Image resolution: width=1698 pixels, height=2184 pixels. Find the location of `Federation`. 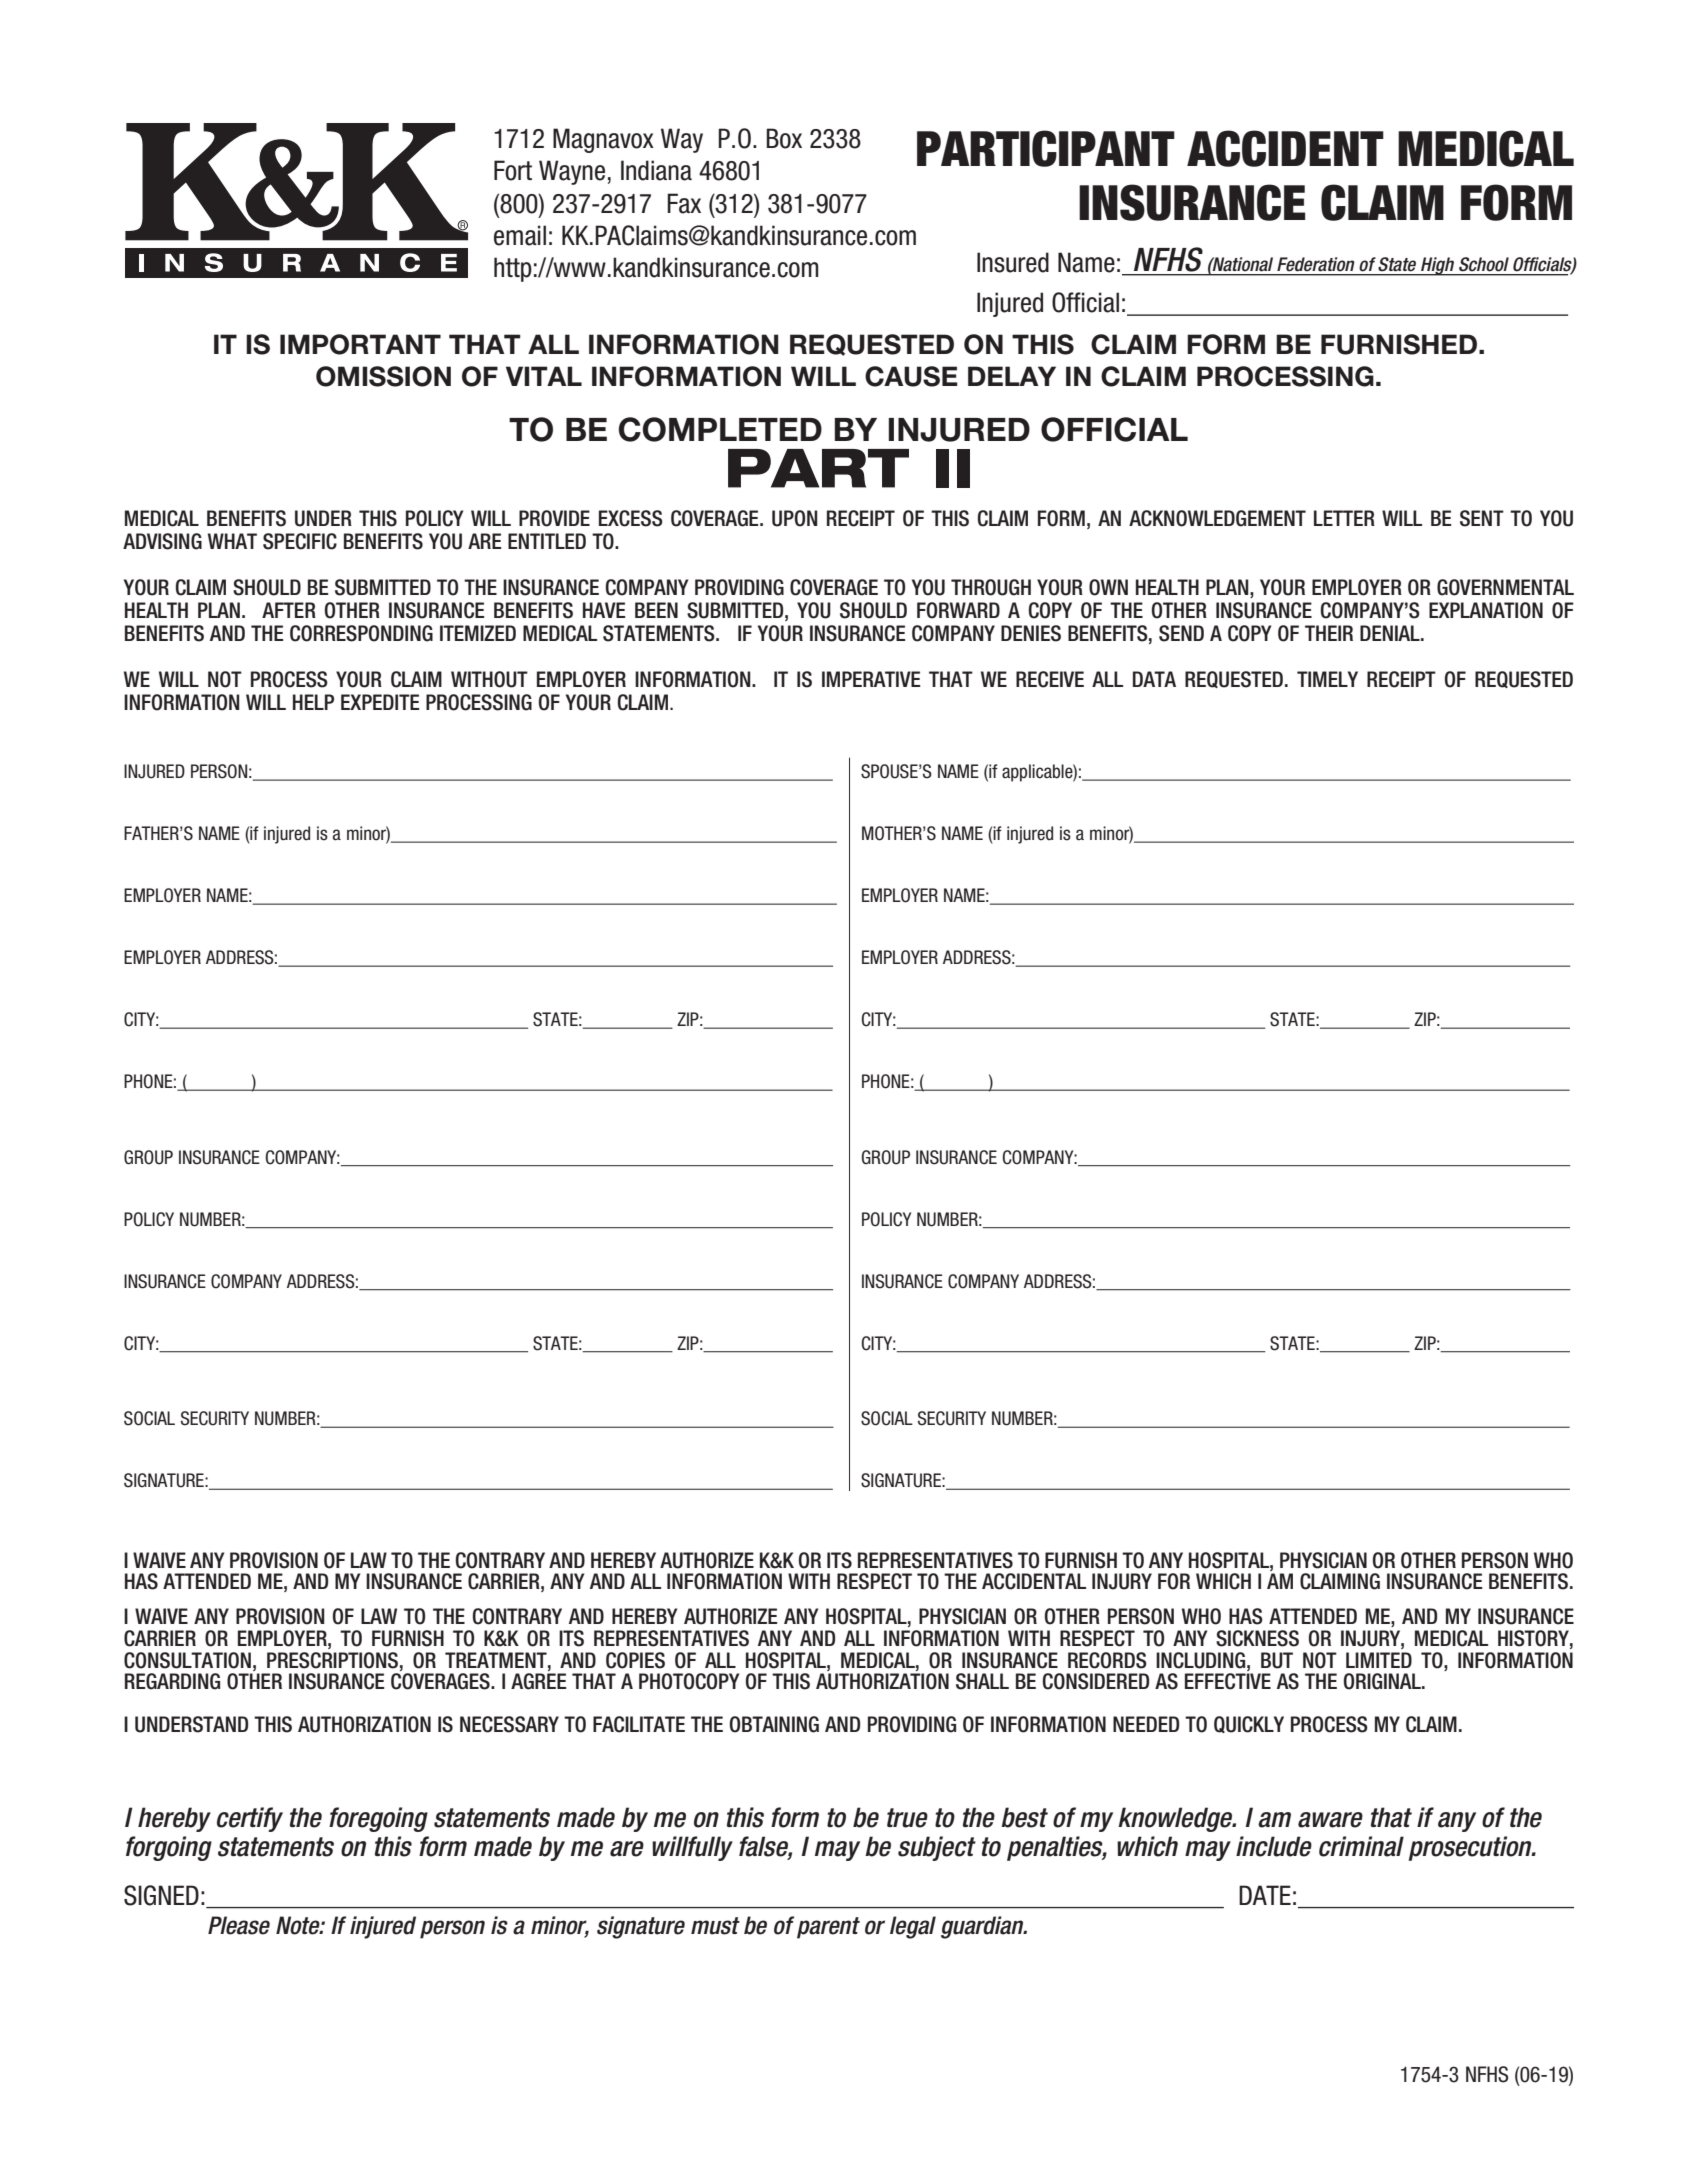

Federation is located at coordinates (1316, 264).
